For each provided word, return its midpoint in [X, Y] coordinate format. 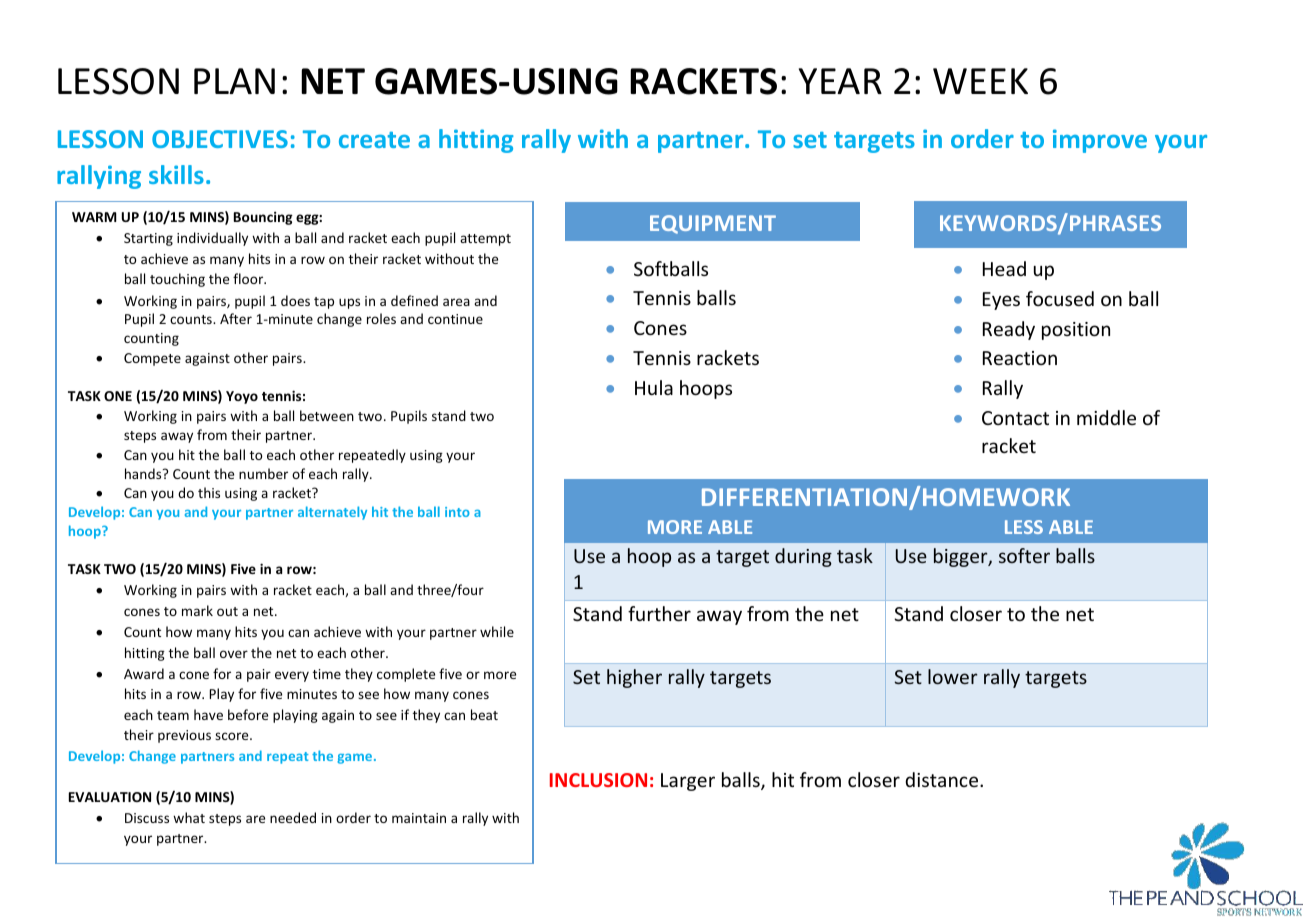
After [236, 318]
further [659, 613]
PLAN [234, 81]
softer [1024, 555]
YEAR [840, 81]
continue [455, 319]
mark [197, 610]
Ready [1009, 330]
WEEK [980, 81]
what [189, 817]
